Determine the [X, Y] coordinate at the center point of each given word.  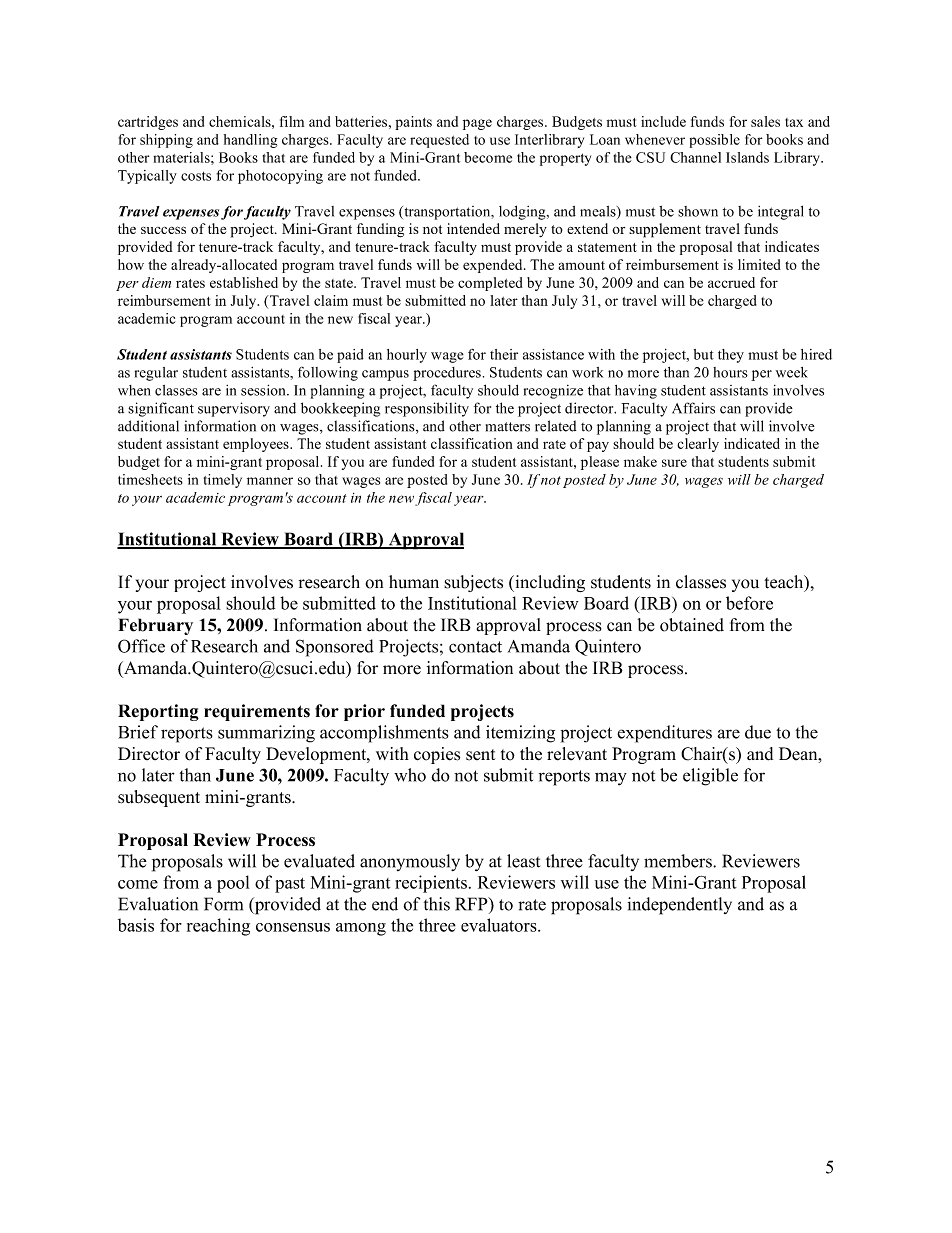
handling [250, 141]
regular [156, 374]
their [504, 354]
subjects [473, 583]
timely [223, 481]
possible [715, 141]
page [477, 124]
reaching [218, 927]
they [731, 356]
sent [480, 755]
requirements [257, 712]
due [758, 732]
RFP [472, 904]
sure [674, 463]
